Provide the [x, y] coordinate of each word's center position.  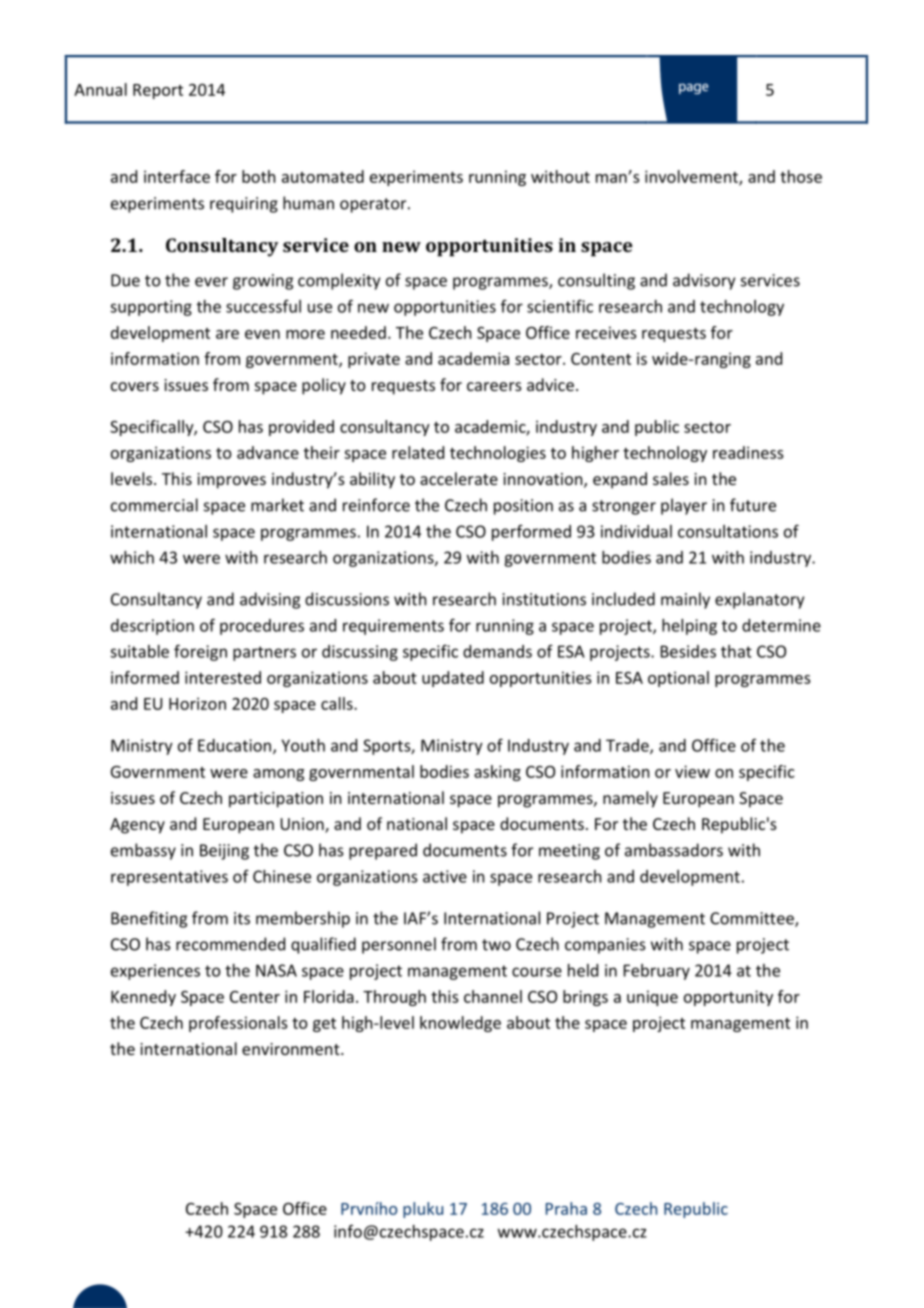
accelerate [459, 478]
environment [292, 1049]
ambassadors [674, 850]
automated [323, 176]
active [445, 876]
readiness [748, 452]
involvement [692, 177]
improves [231, 481]
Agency [137, 826]
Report [158, 91]
